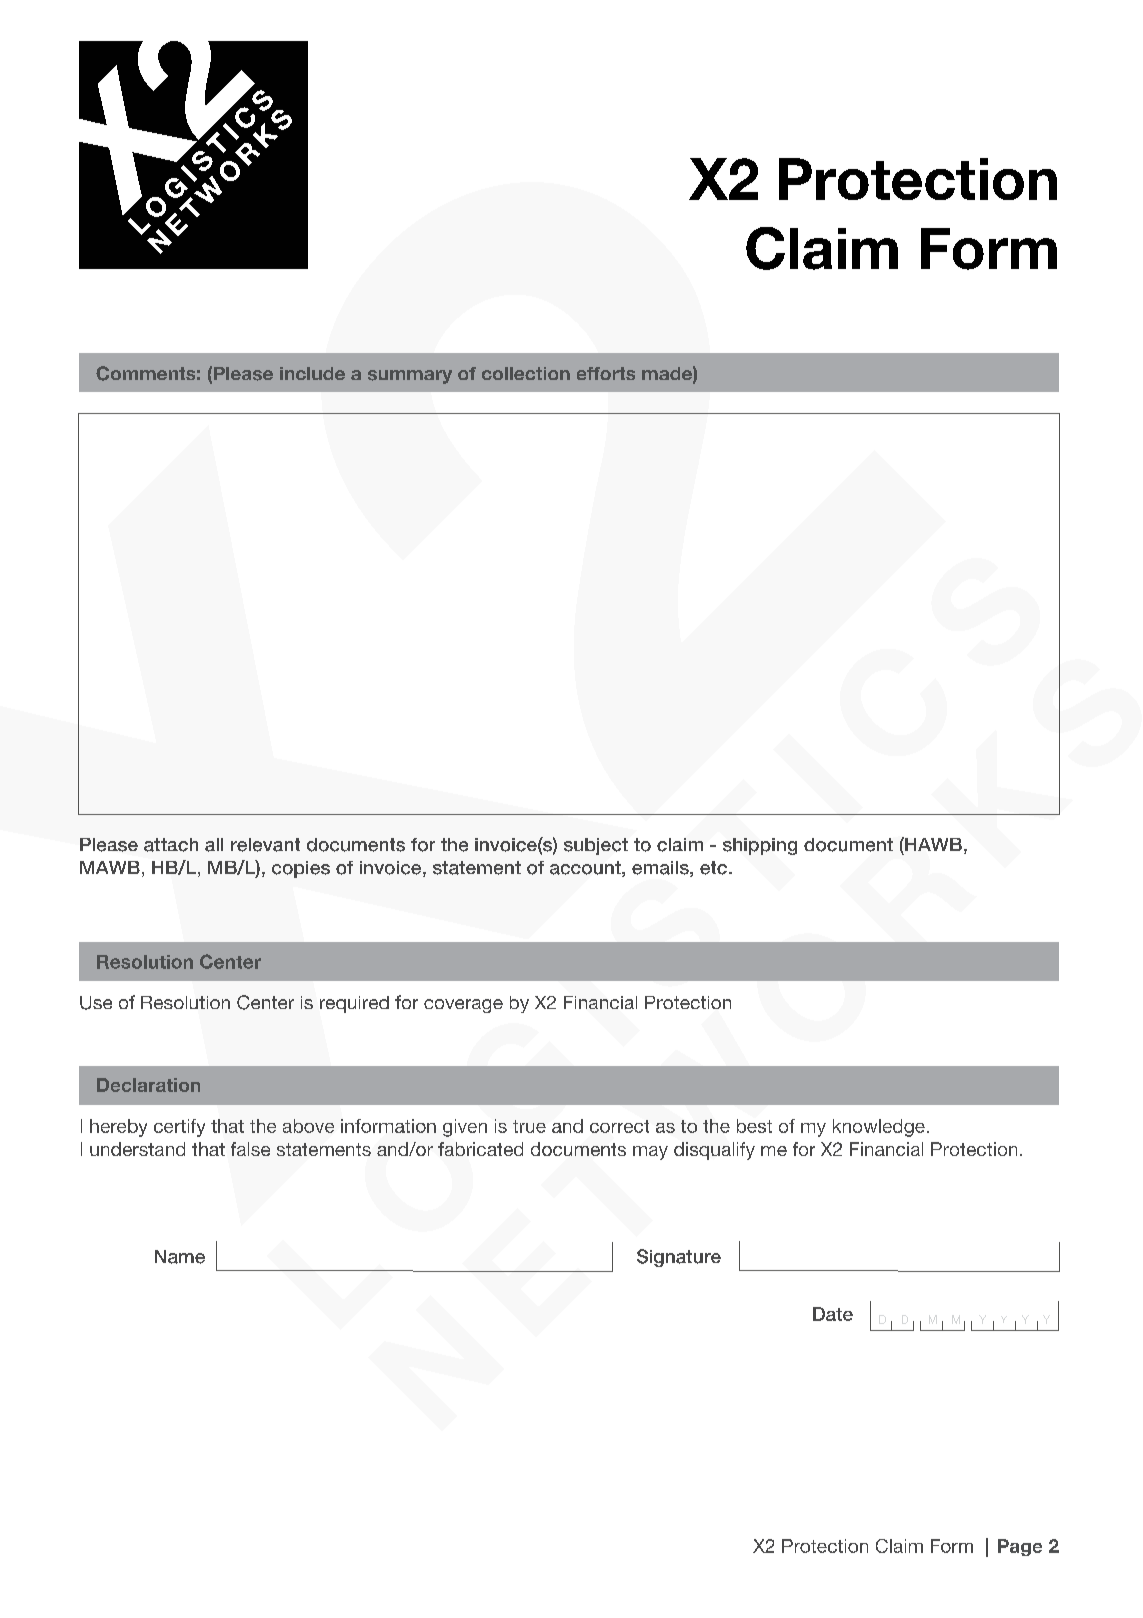 The image size is (1143, 1618). What do you see at coordinates (179, 1128) in the screenshot?
I see `certify` at bounding box center [179, 1128].
